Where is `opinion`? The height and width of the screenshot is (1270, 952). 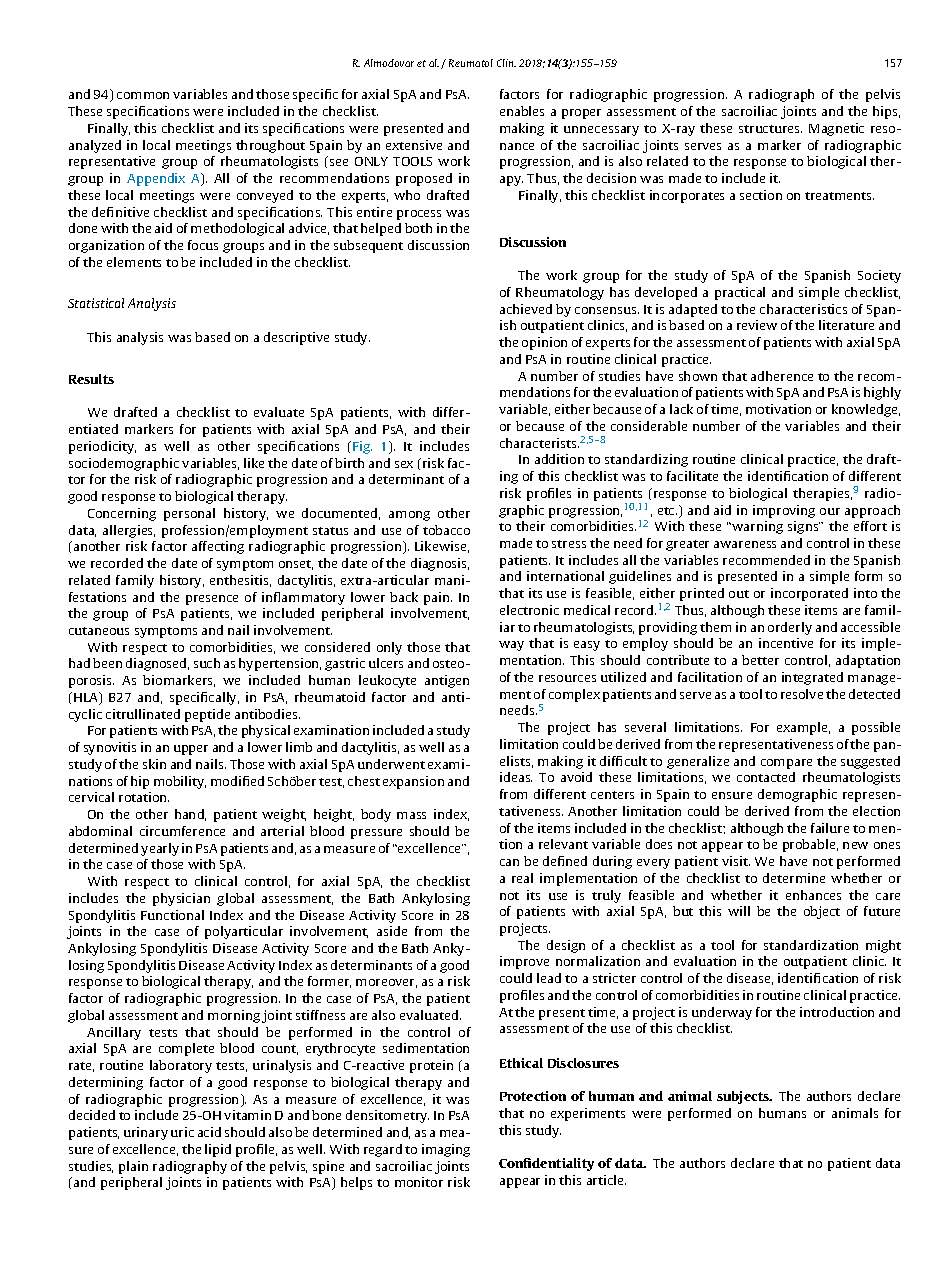 opinion is located at coordinates (544, 343).
